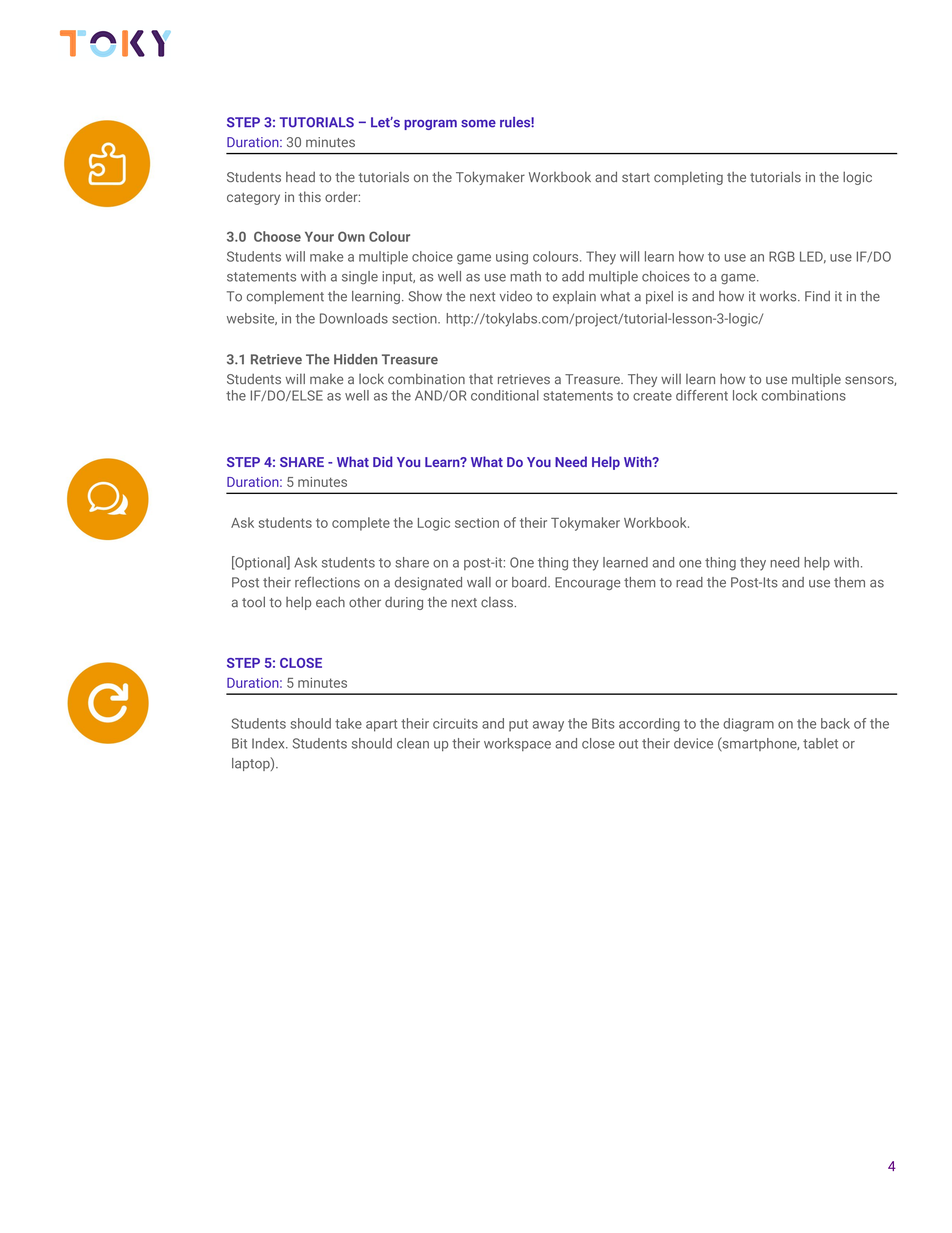 This image has height=1233, width=952. What do you see at coordinates (348, 723) in the image?
I see `take` at bounding box center [348, 723].
